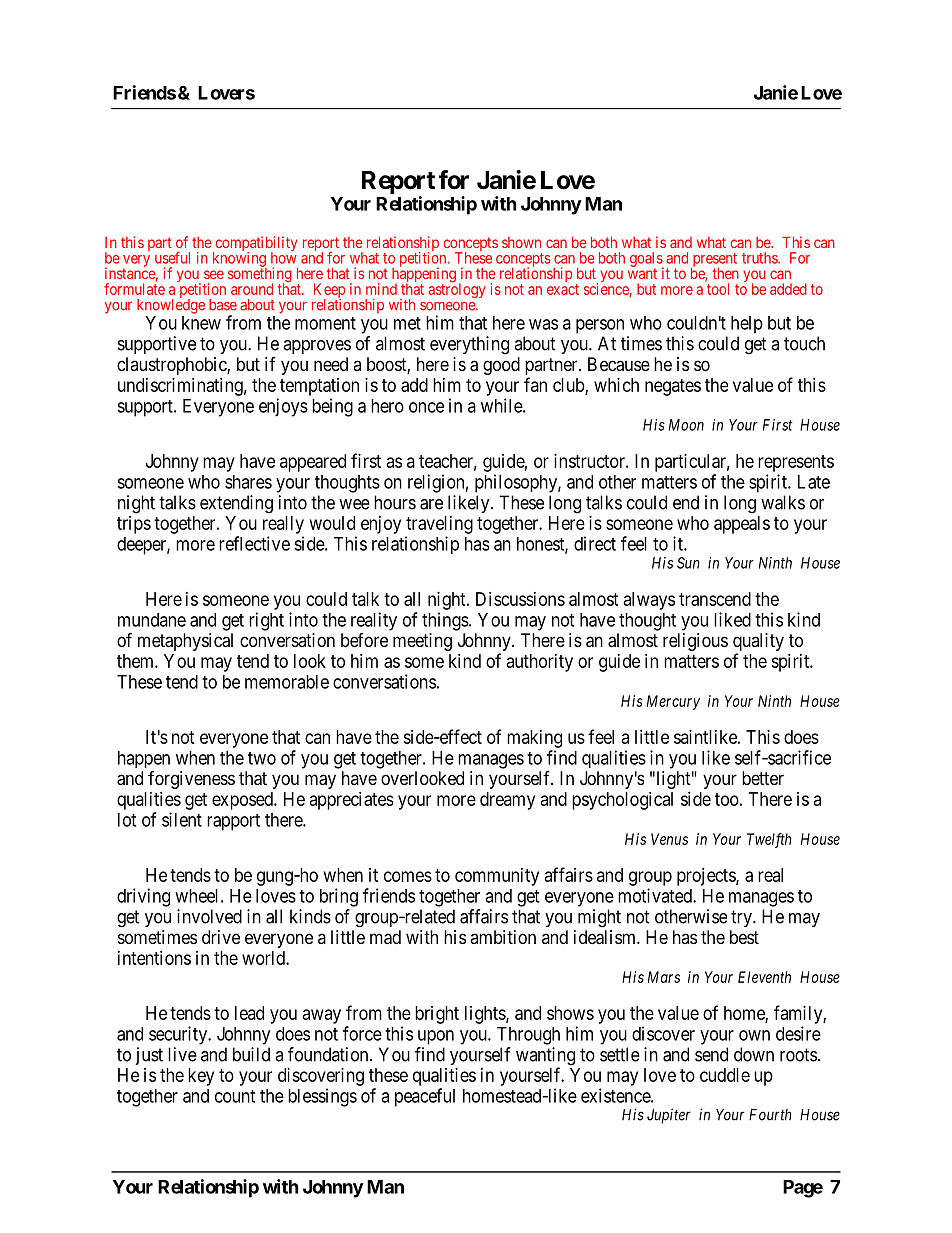 The height and width of the document is (1233, 952). Describe the element at coordinates (742, 525) in the document. I see `appeals` at that location.
